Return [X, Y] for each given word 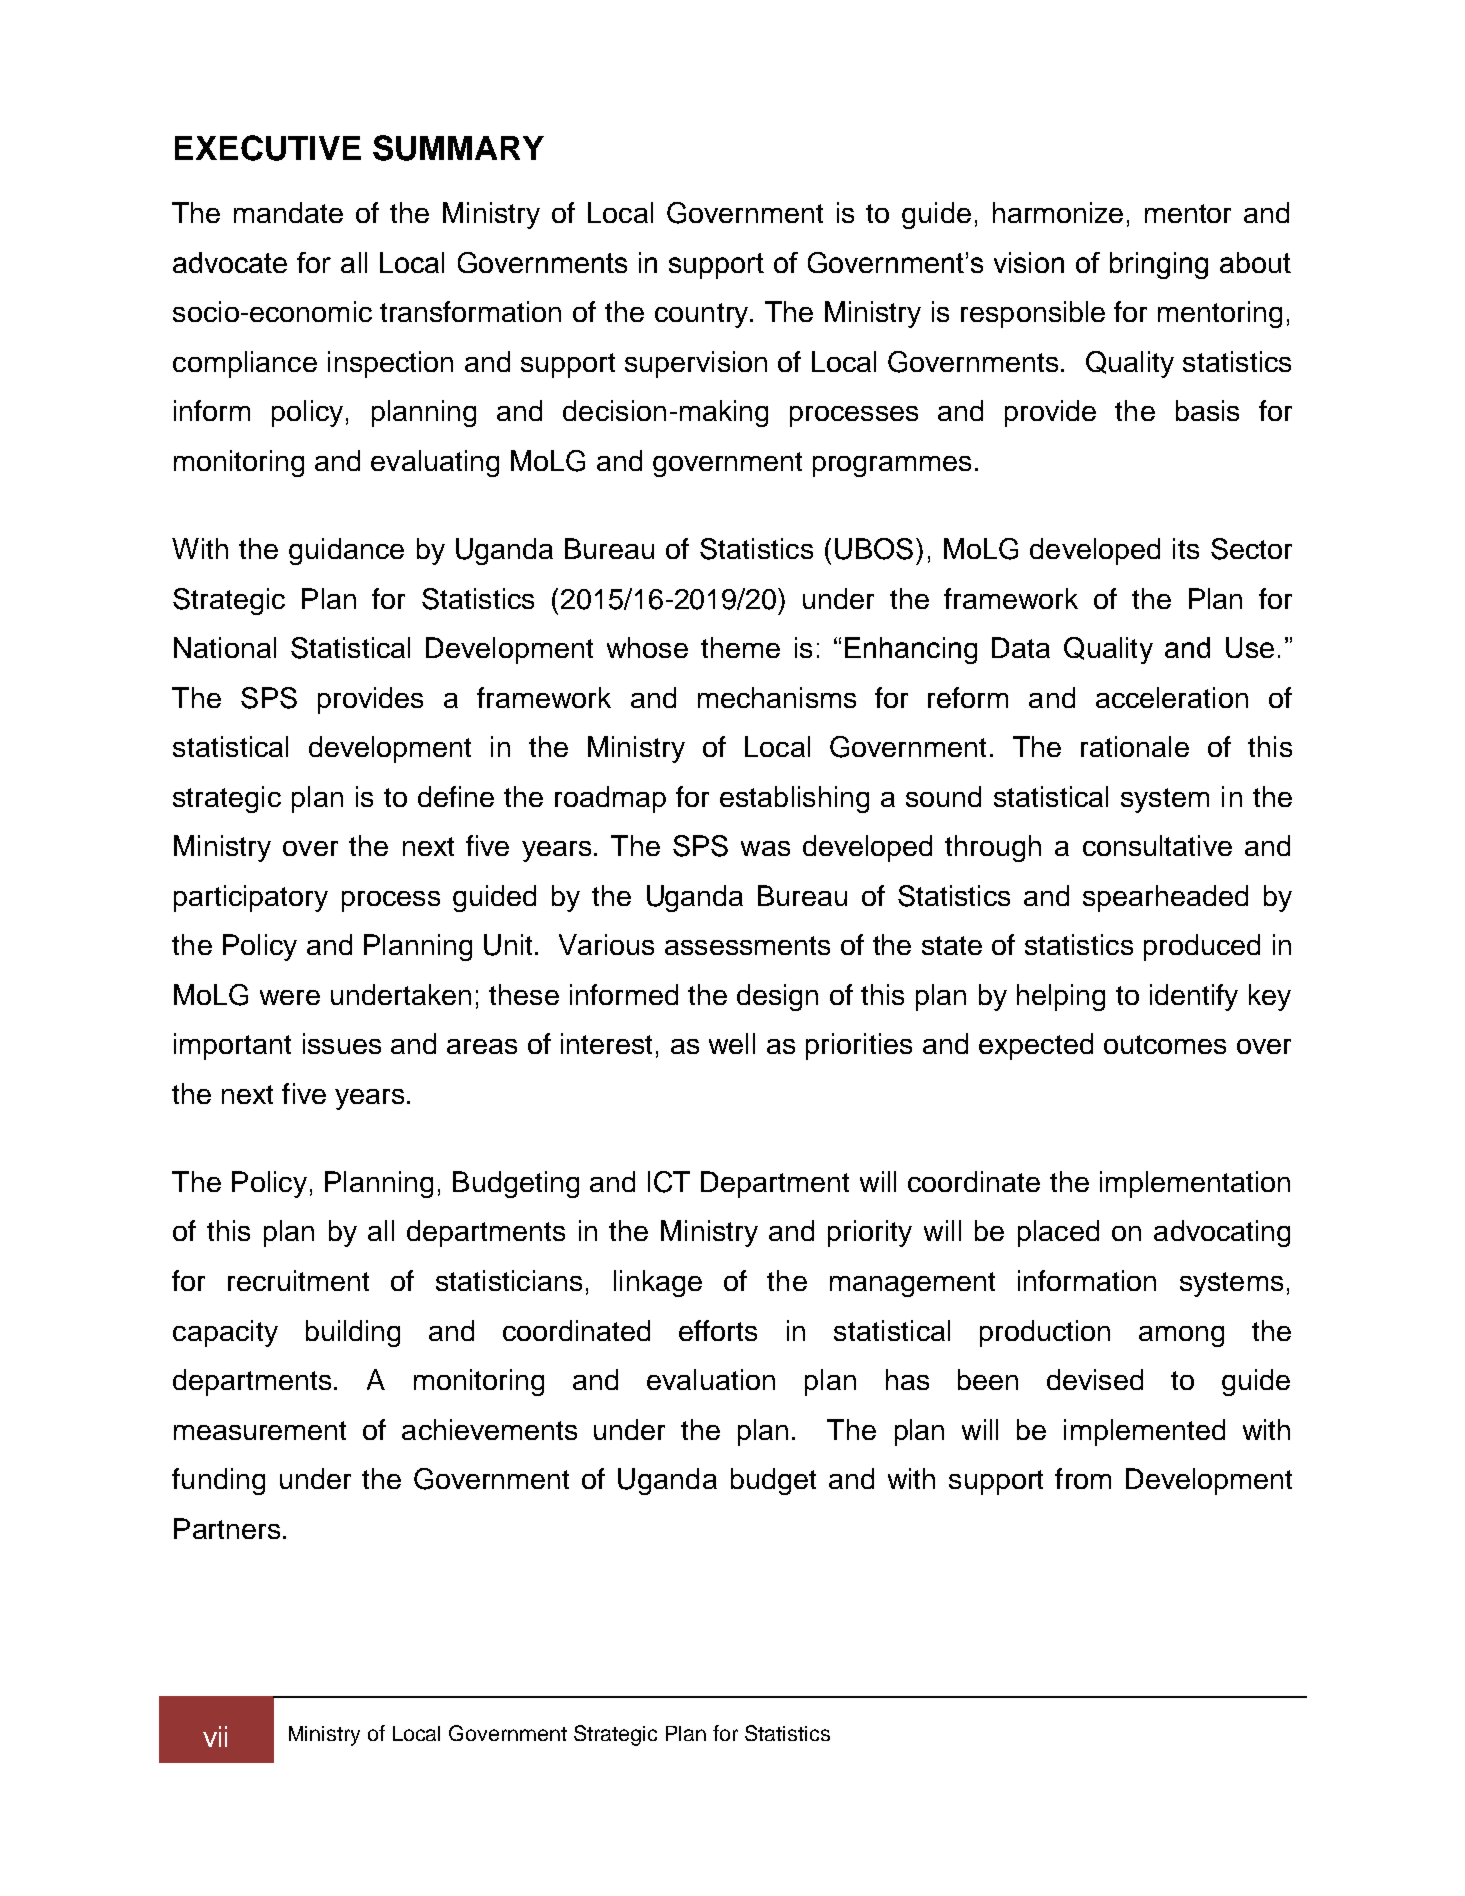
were [290, 997]
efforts [718, 1330]
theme [740, 647]
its [1186, 548]
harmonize [1058, 212]
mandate [288, 212]
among [1181, 1336]
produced [1202, 947]
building [353, 1333]
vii [215, 1736]
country [701, 315]
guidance [346, 551]
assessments [747, 945]
